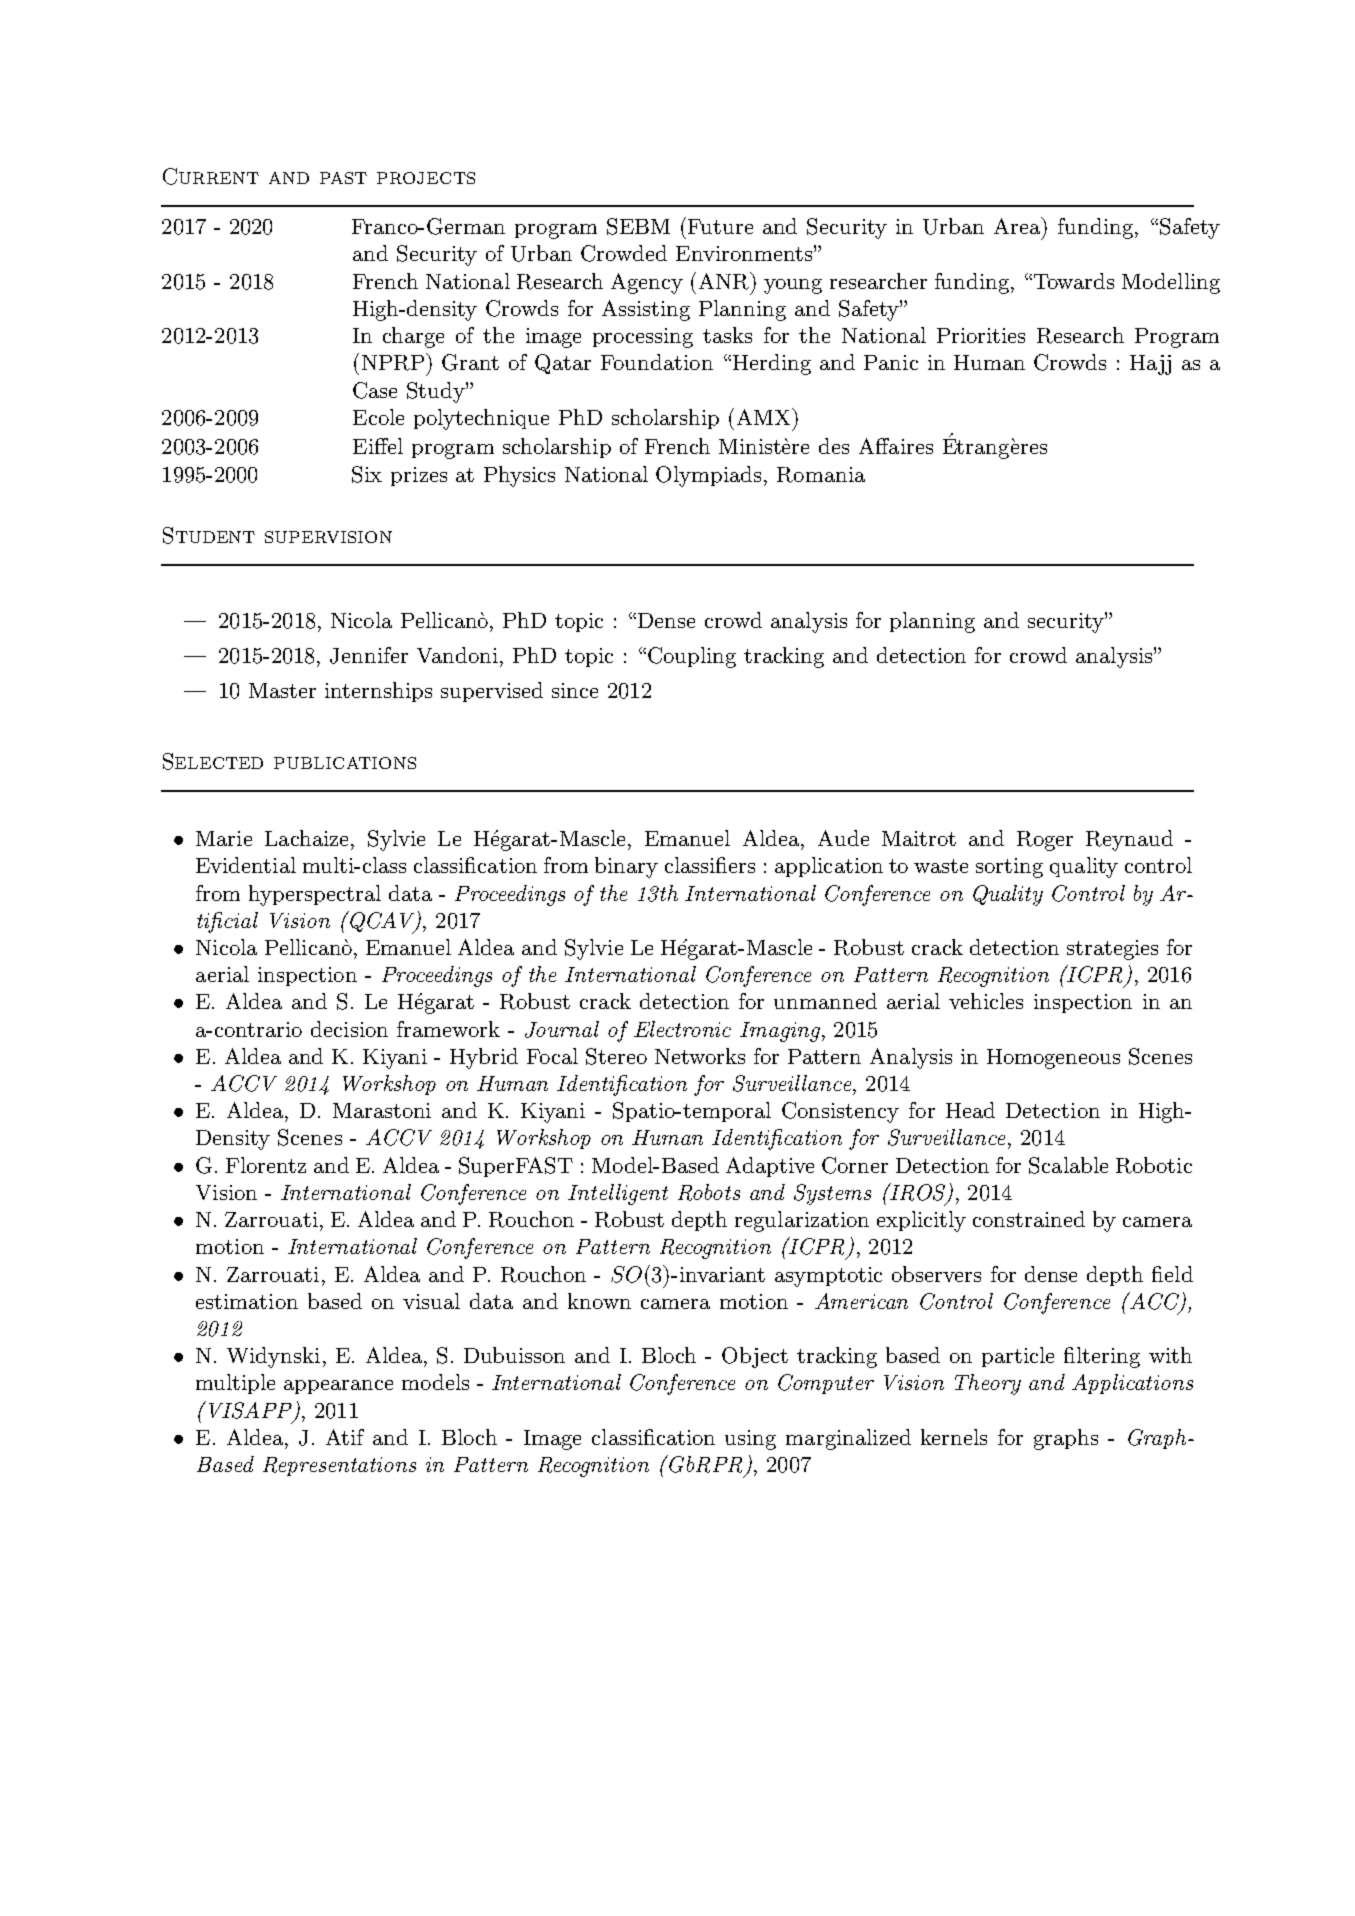 The image size is (1355, 1916). I want to click on appearance, so click(338, 1387).
